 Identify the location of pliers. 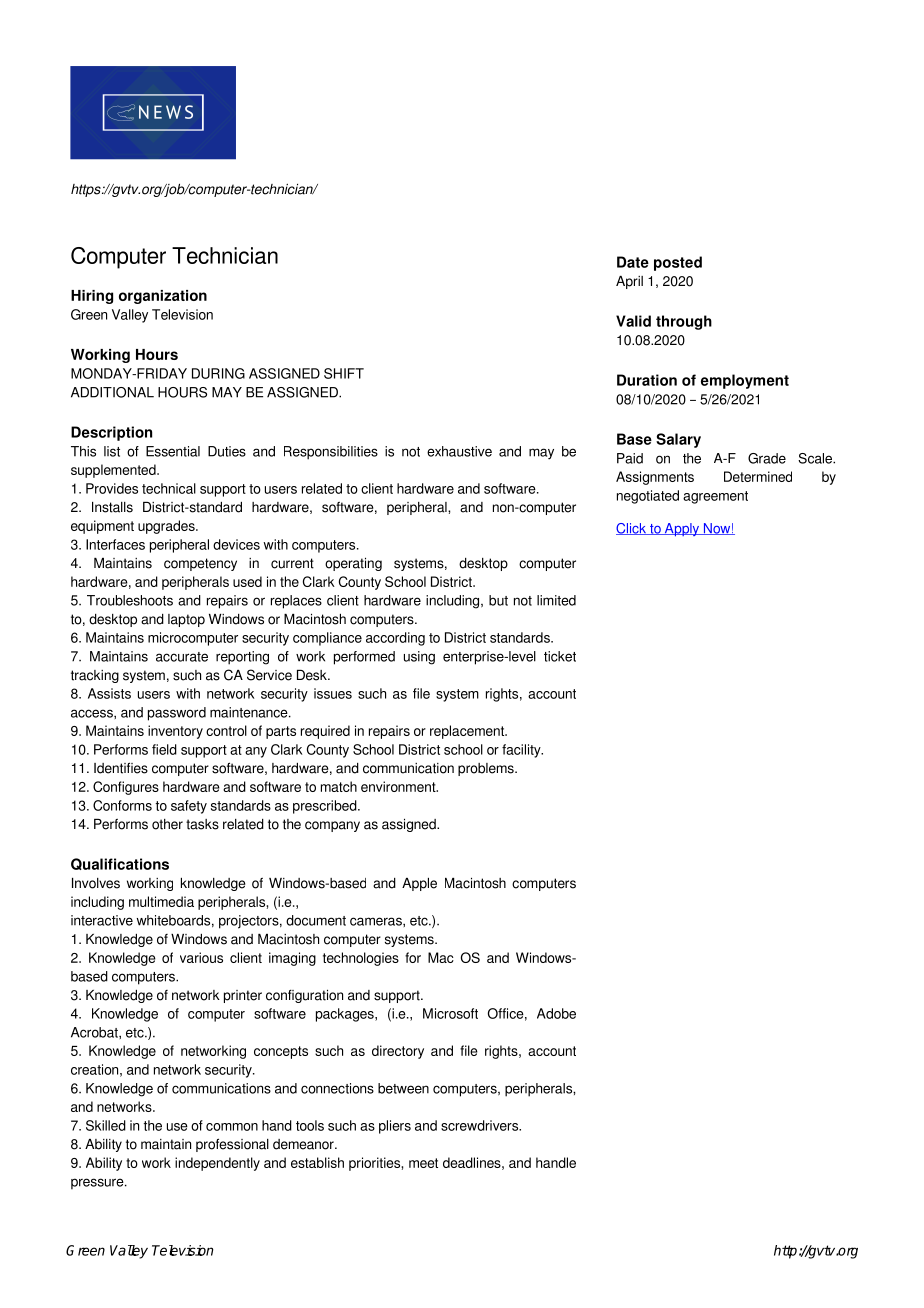
(395, 1127).
